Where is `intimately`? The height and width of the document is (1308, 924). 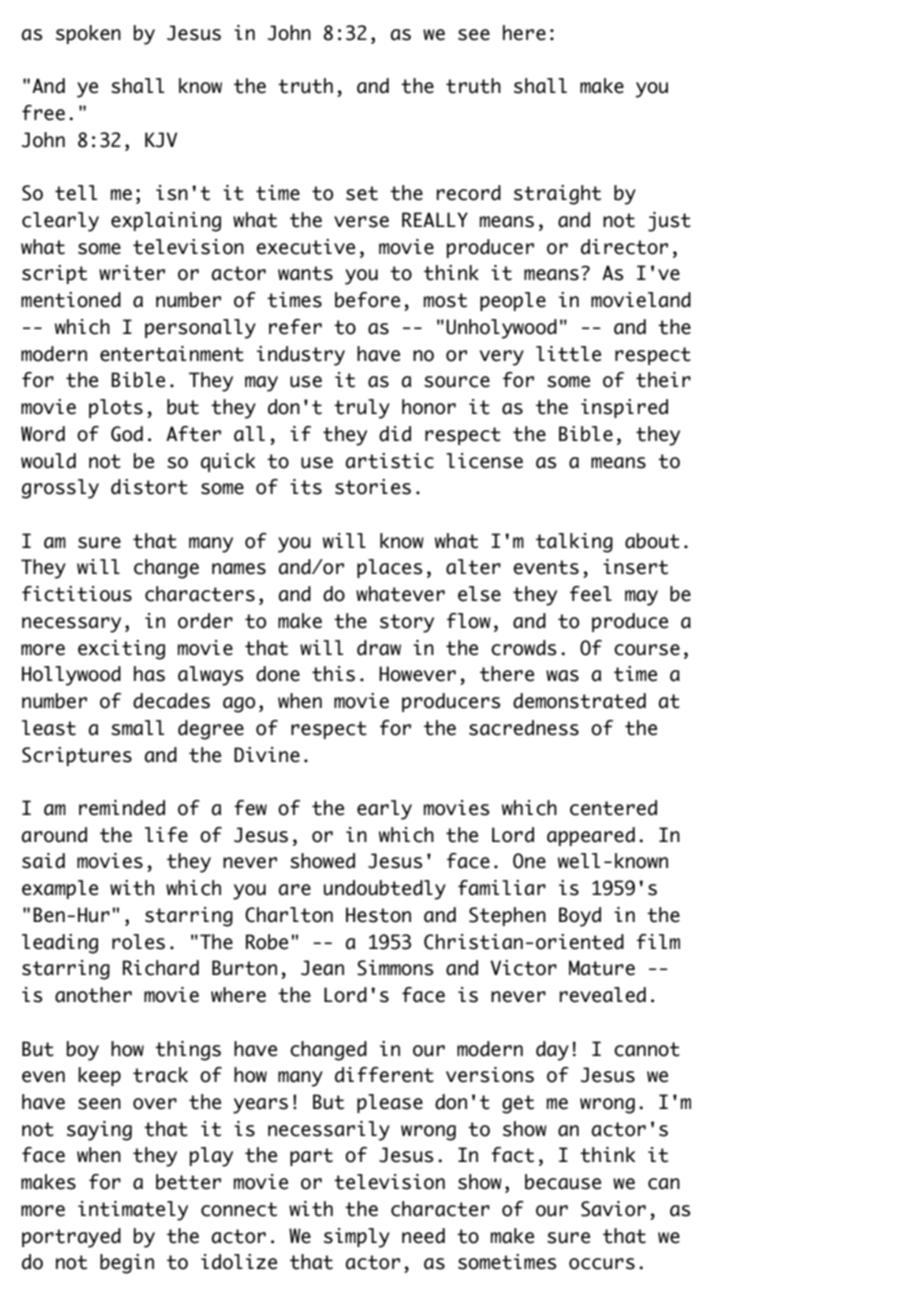
intimately is located at coordinates (133, 1211).
